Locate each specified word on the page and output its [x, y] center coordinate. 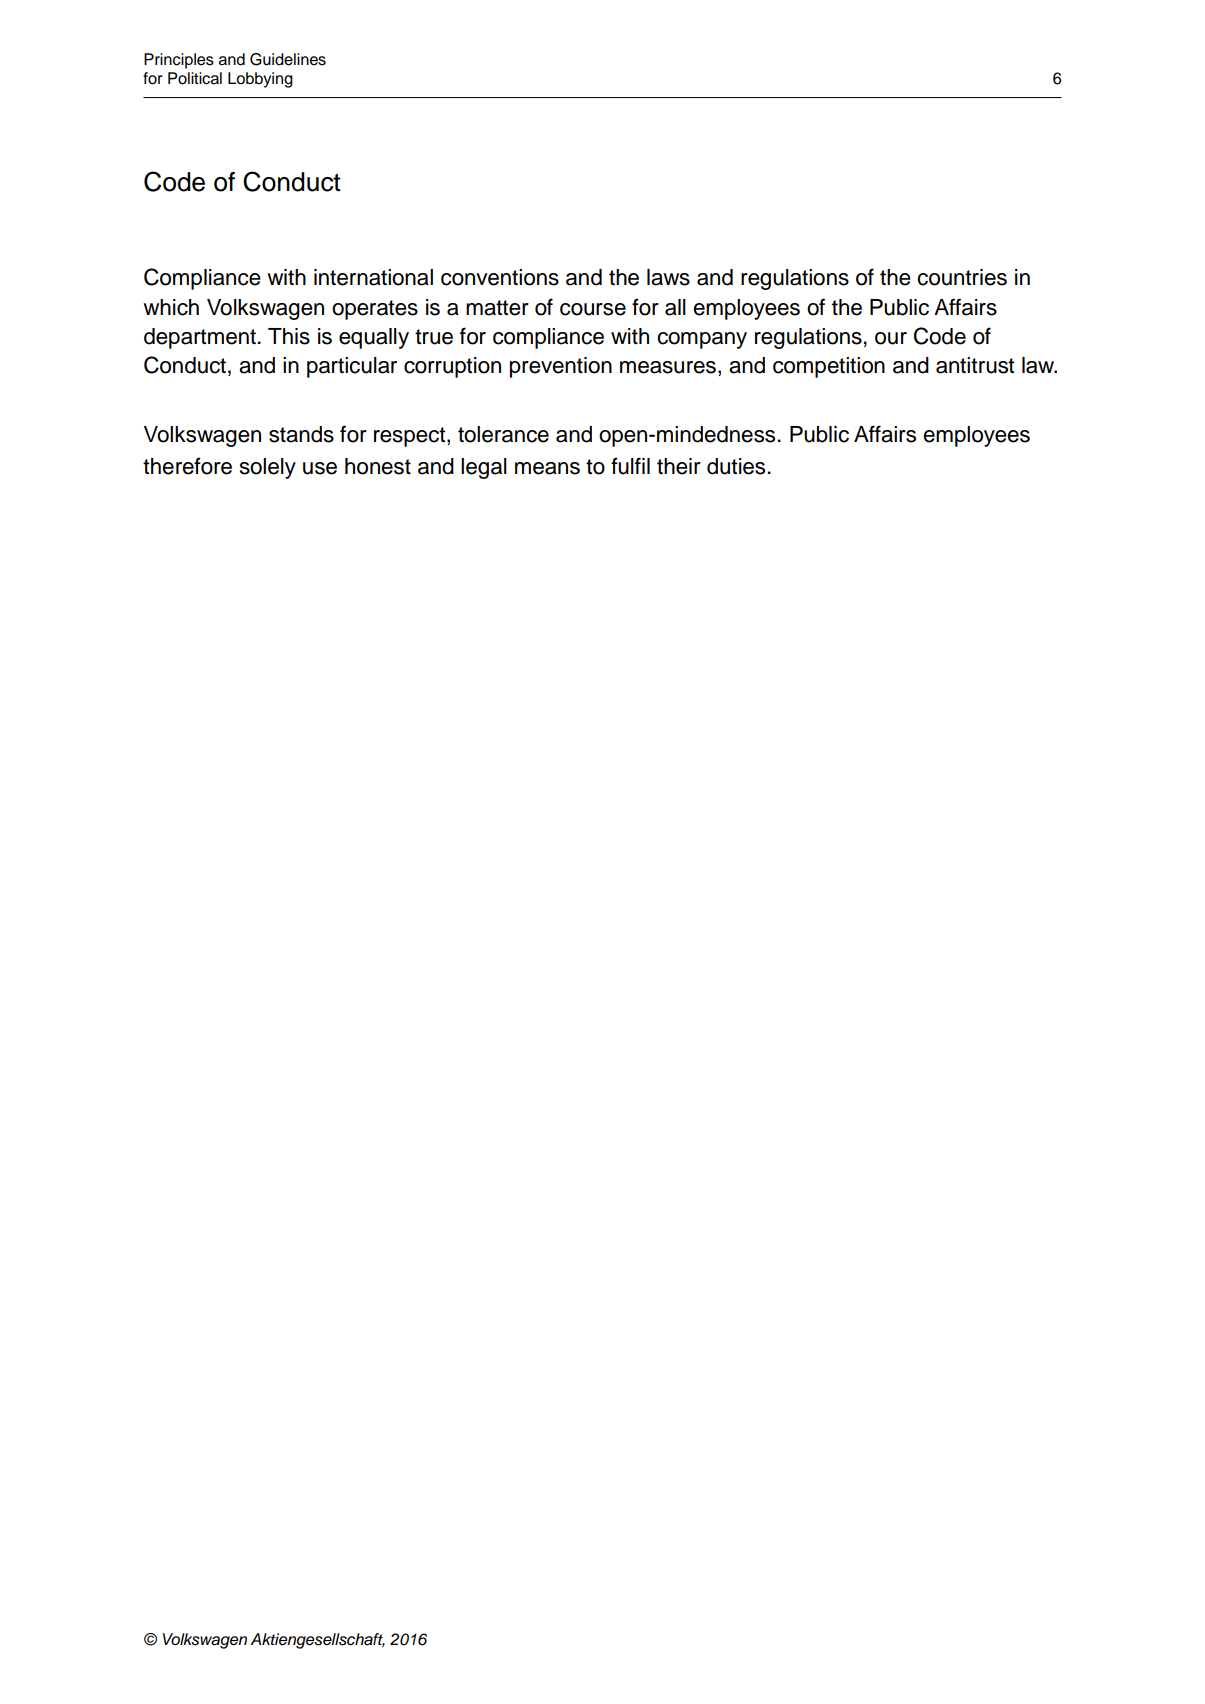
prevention [561, 367]
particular [352, 367]
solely [268, 468]
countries [962, 277]
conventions [500, 277]
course [593, 309]
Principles [179, 61]
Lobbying [260, 80]
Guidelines [288, 59]
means [547, 468]
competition [829, 367]
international [373, 277]
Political [195, 78]
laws [668, 277]
